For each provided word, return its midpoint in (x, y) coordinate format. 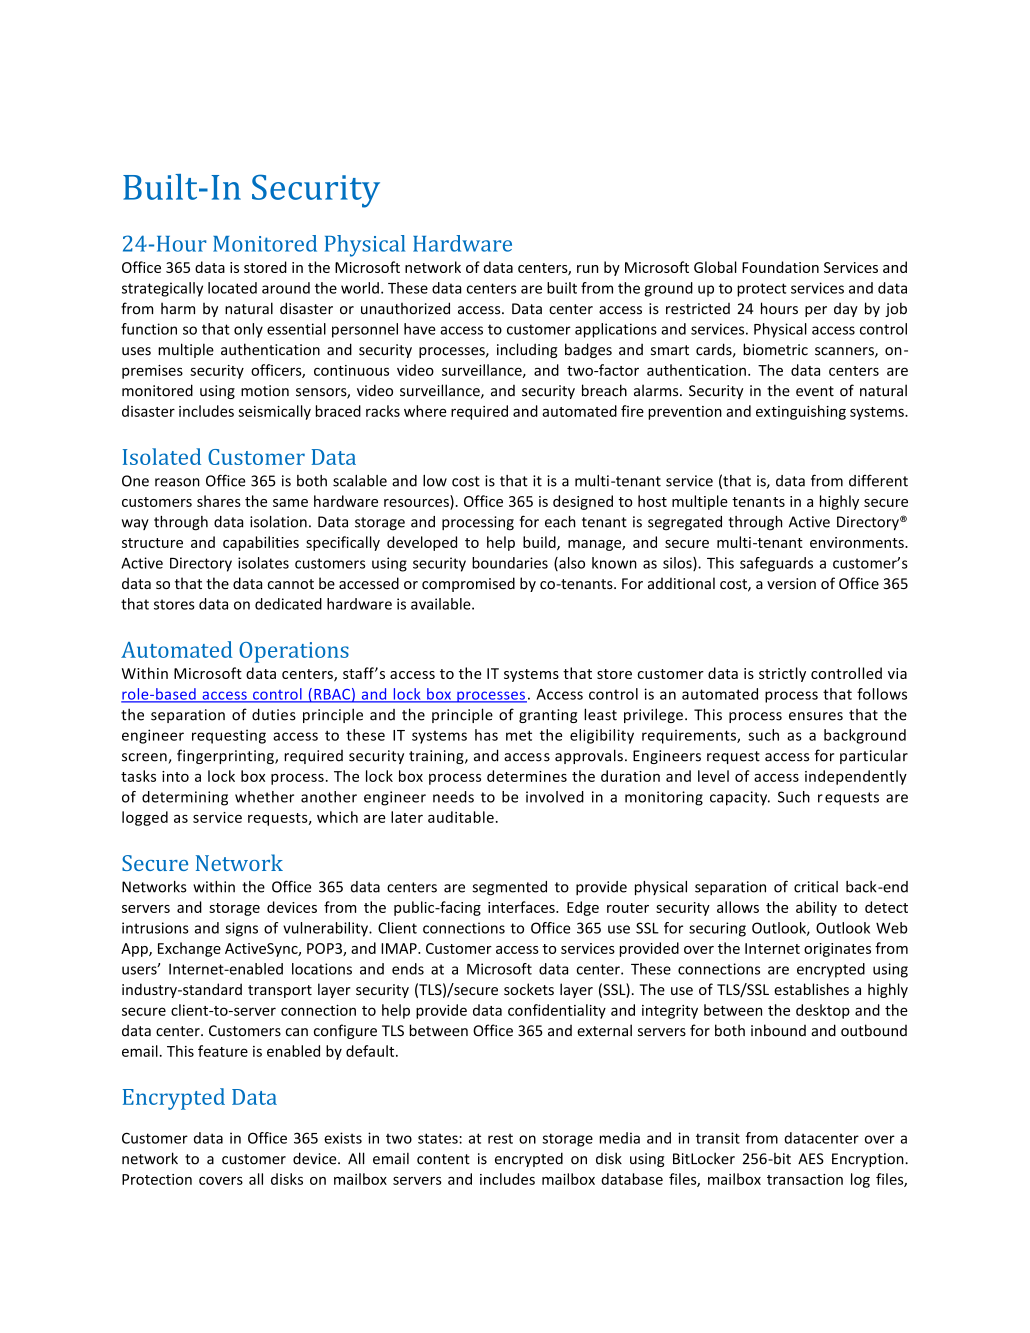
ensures (816, 716)
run (587, 269)
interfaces (522, 907)
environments (858, 542)
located (232, 288)
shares (219, 501)
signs (241, 929)
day (846, 310)
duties (274, 714)
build (540, 543)
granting (548, 716)
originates (837, 950)
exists (343, 1138)
